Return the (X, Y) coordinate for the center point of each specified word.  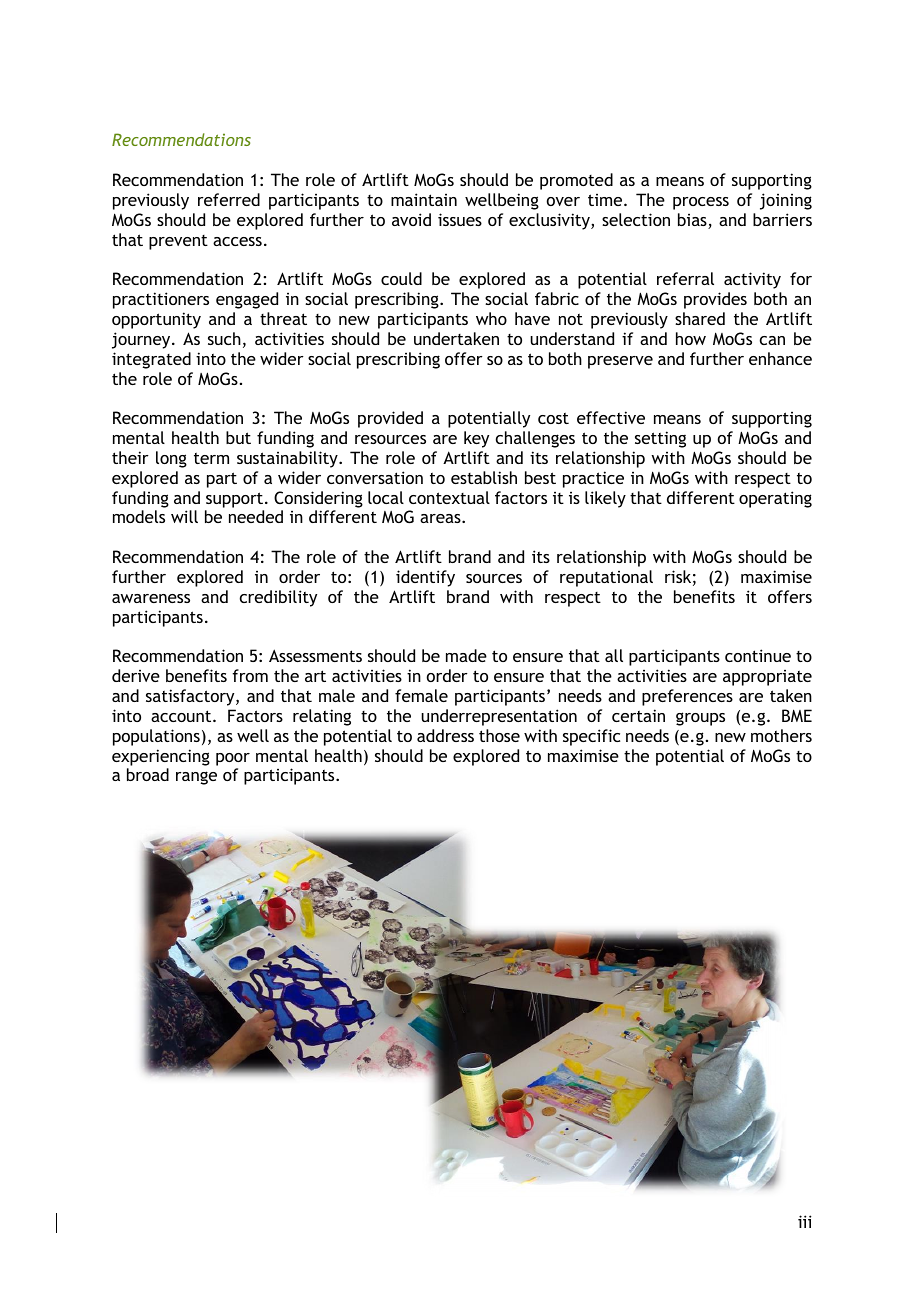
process (701, 203)
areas (441, 518)
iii (805, 1221)
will (184, 516)
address (445, 735)
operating (775, 499)
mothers (781, 735)
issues (460, 219)
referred (229, 199)
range (196, 778)
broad (148, 774)
